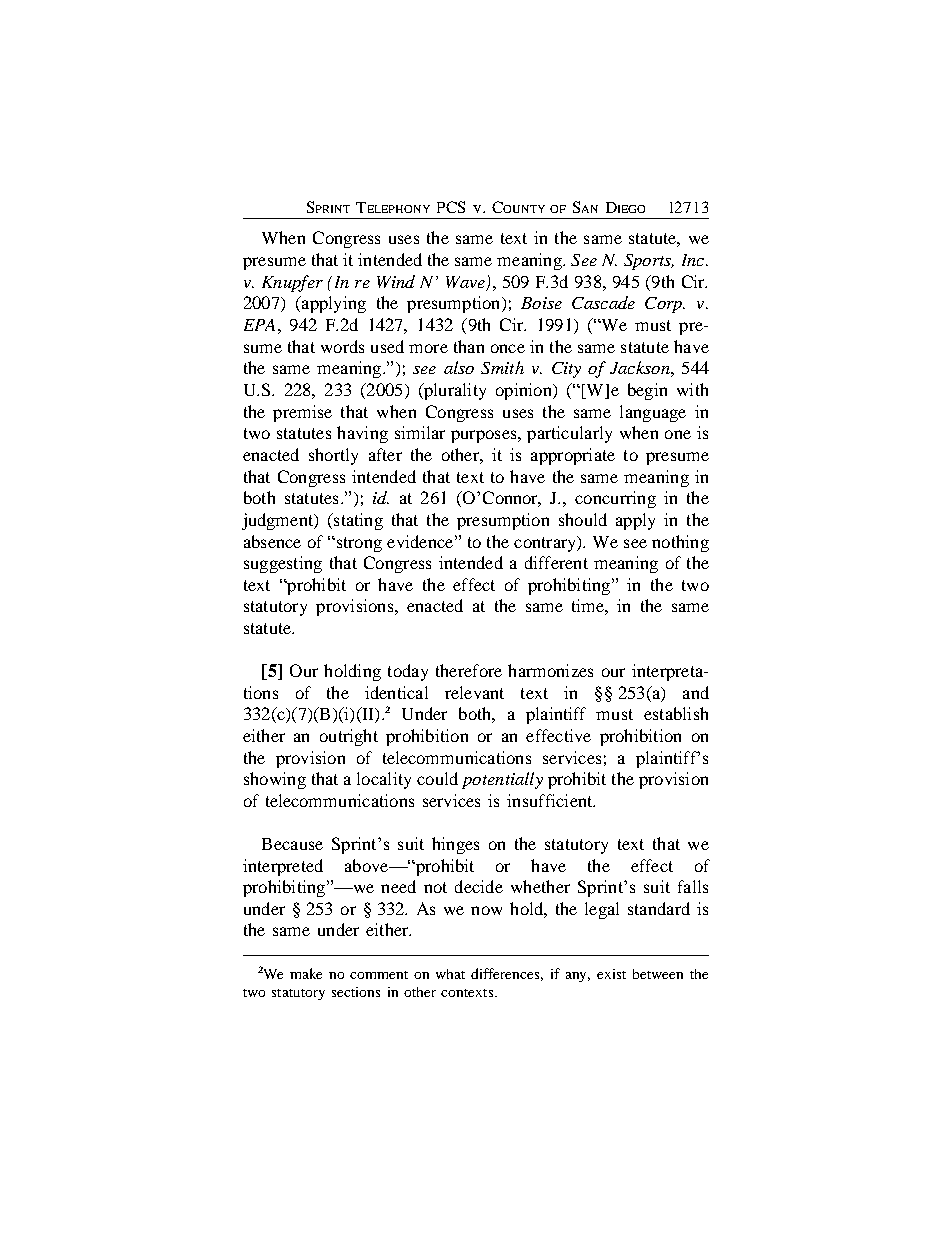 The height and width of the screenshot is (1233, 952). I want to click on PCS, so click(451, 207).
